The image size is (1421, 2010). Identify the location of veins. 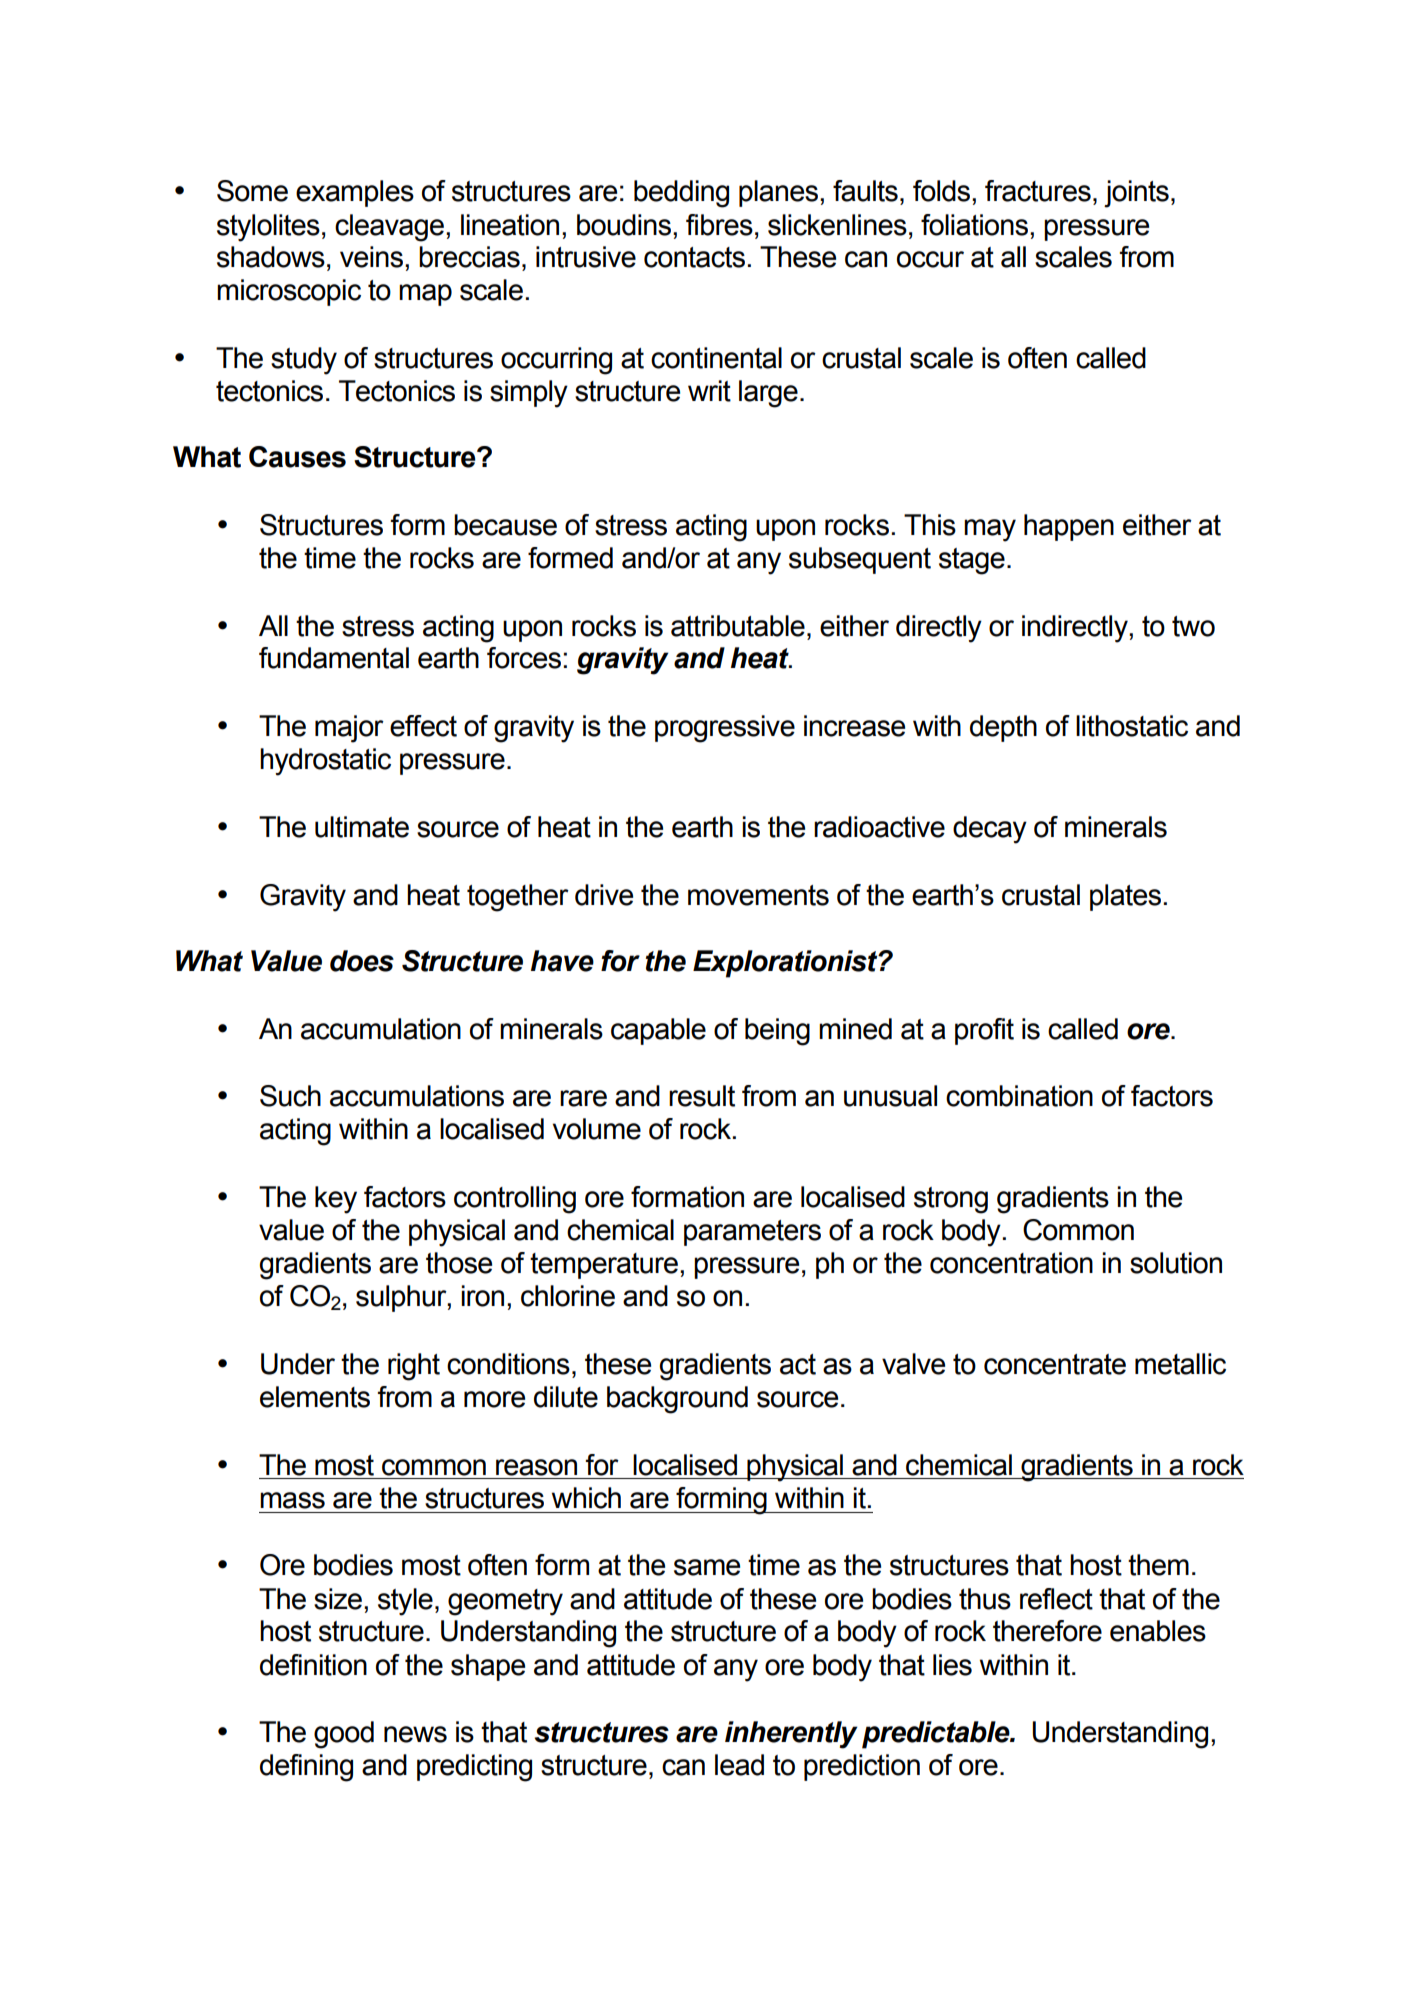
(373, 257).
